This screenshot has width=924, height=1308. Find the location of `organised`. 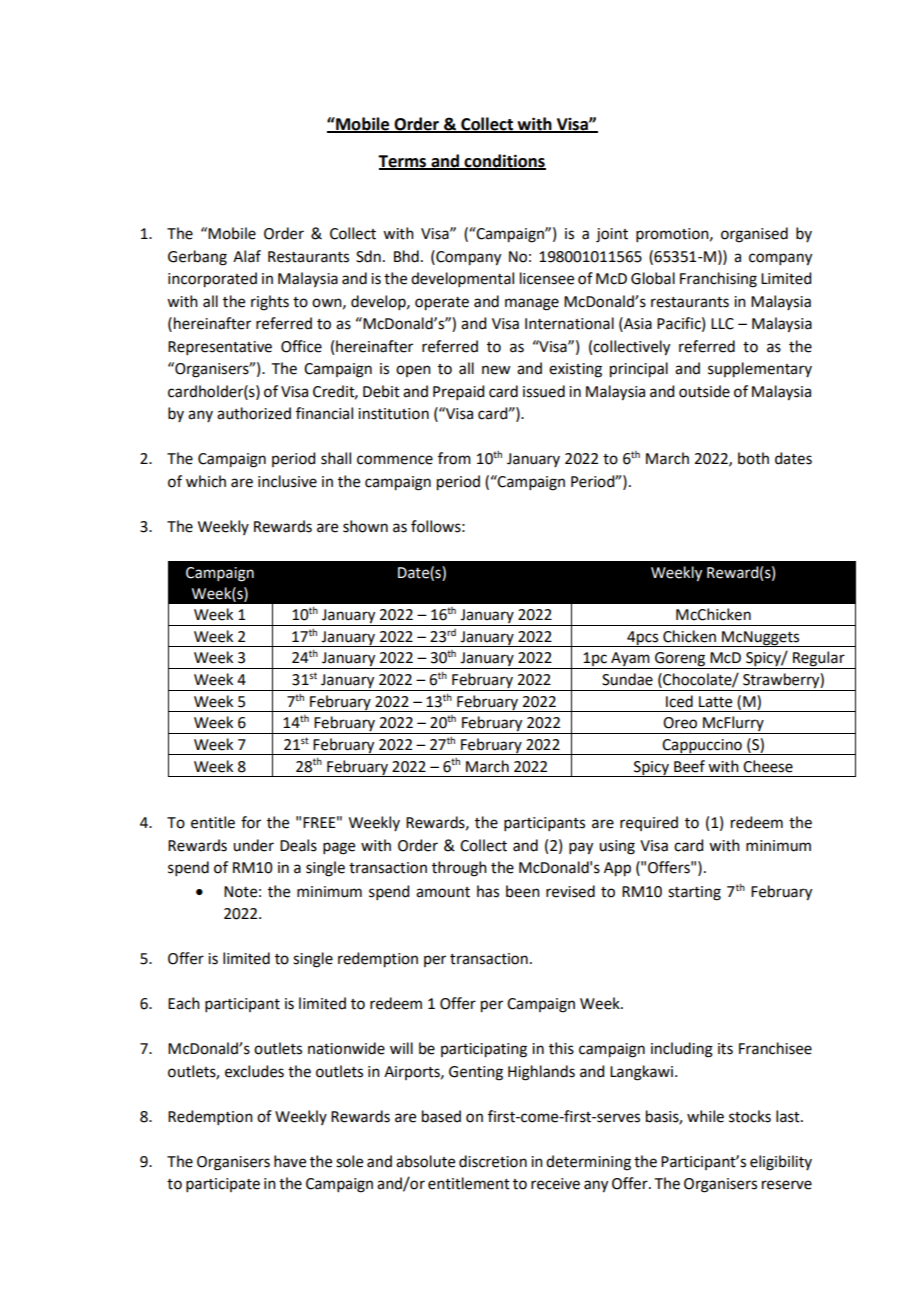

organised is located at coordinates (754, 235).
